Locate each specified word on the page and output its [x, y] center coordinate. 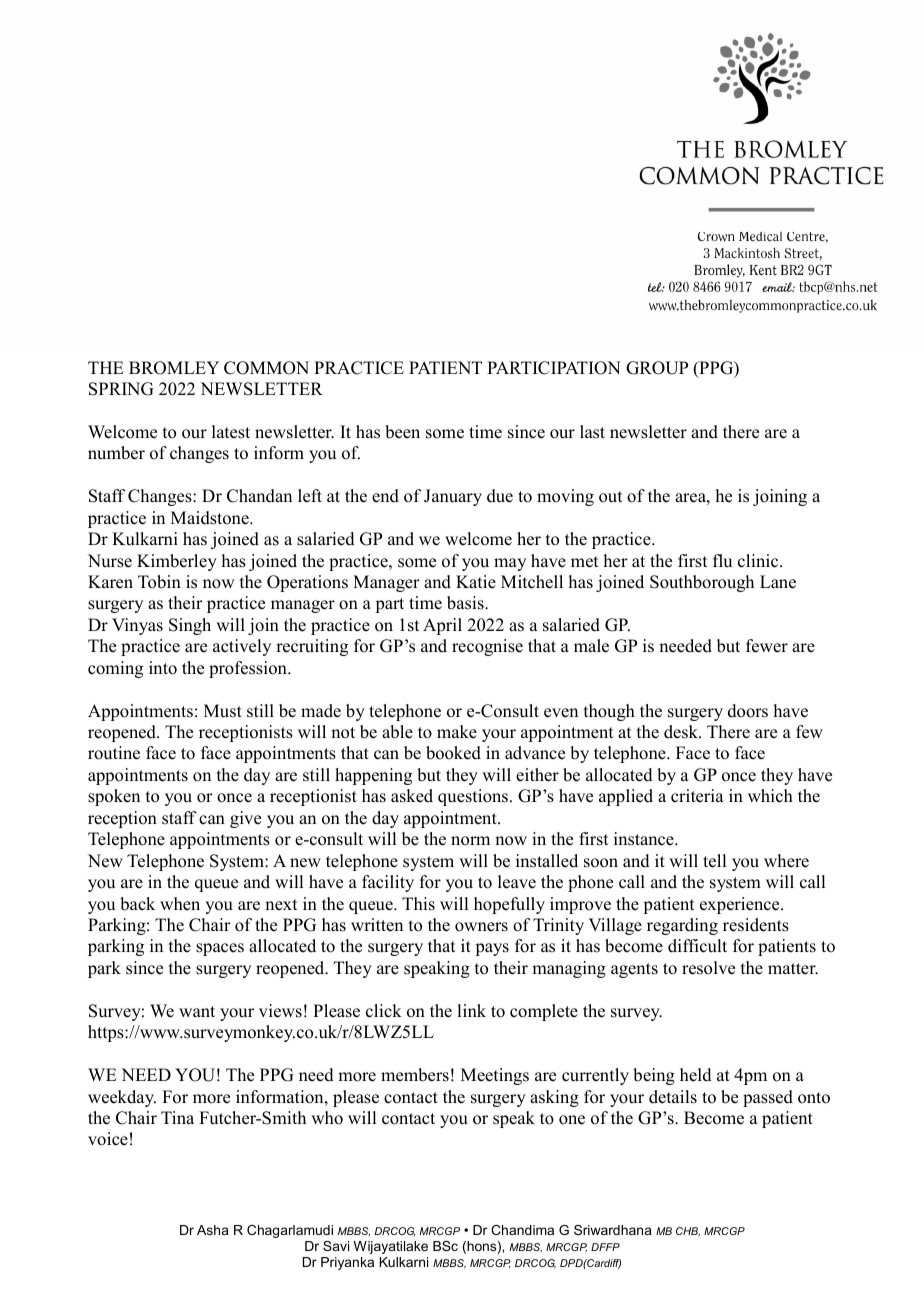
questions [473, 797]
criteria [697, 796]
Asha [213, 1230]
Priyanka [347, 1263]
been [402, 432]
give [245, 819]
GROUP [657, 368]
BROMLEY [174, 368]
